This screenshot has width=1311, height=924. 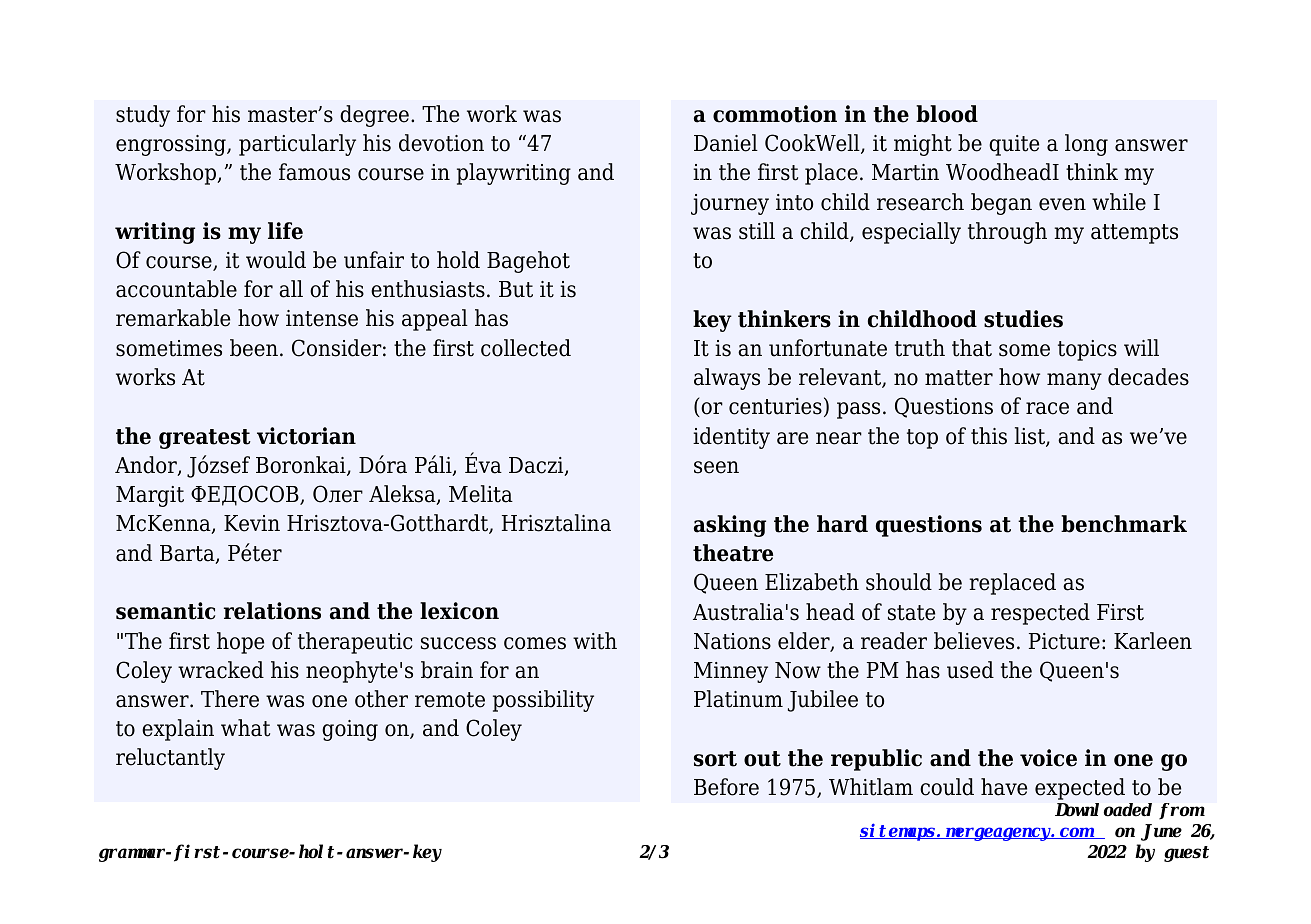 What do you see at coordinates (1074, 381) in the screenshot?
I see `many` at bounding box center [1074, 381].
